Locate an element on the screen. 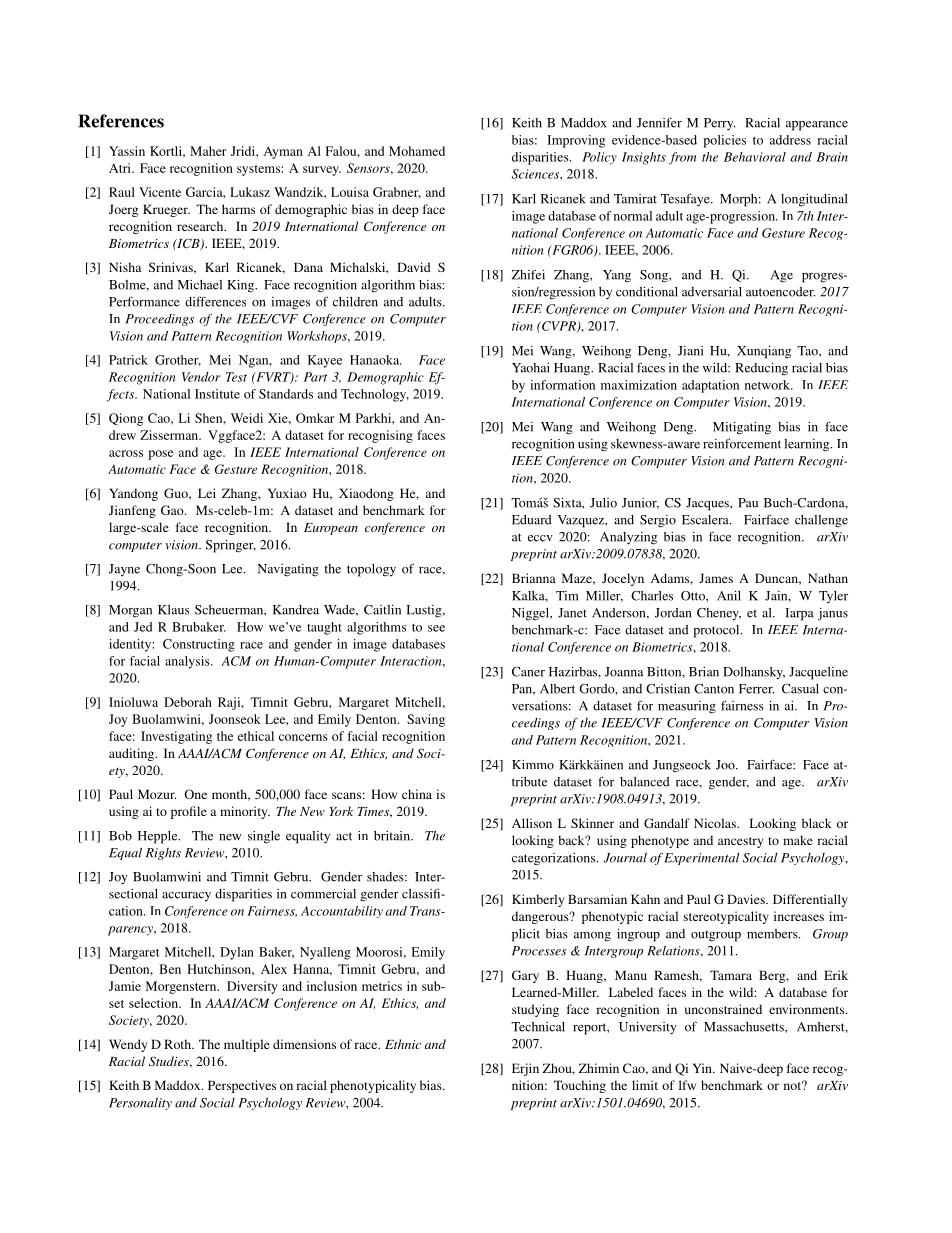  see is located at coordinates (436, 628).
